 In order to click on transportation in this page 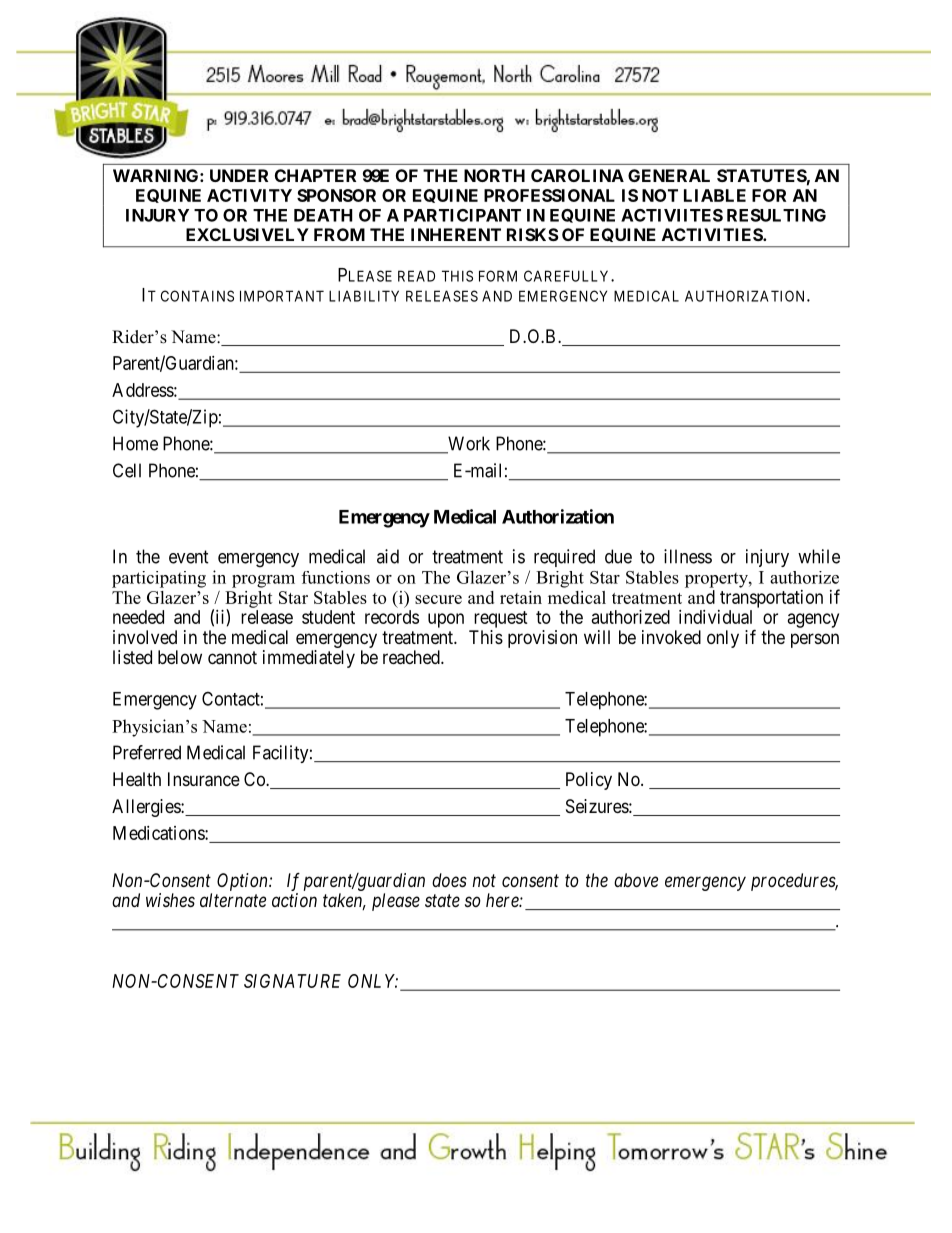, I will do `click(771, 599)`.
